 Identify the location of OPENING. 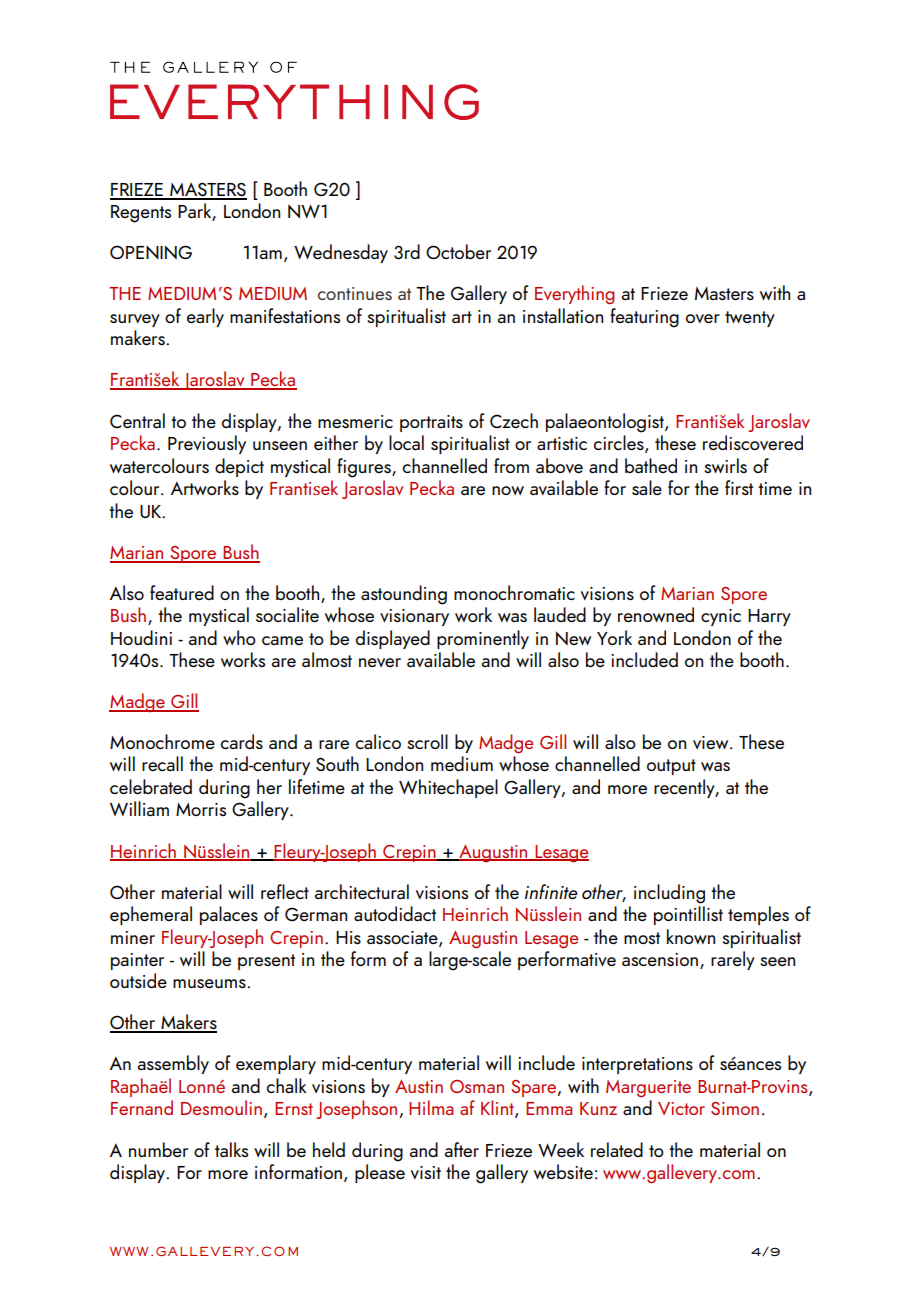
(151, 252).
